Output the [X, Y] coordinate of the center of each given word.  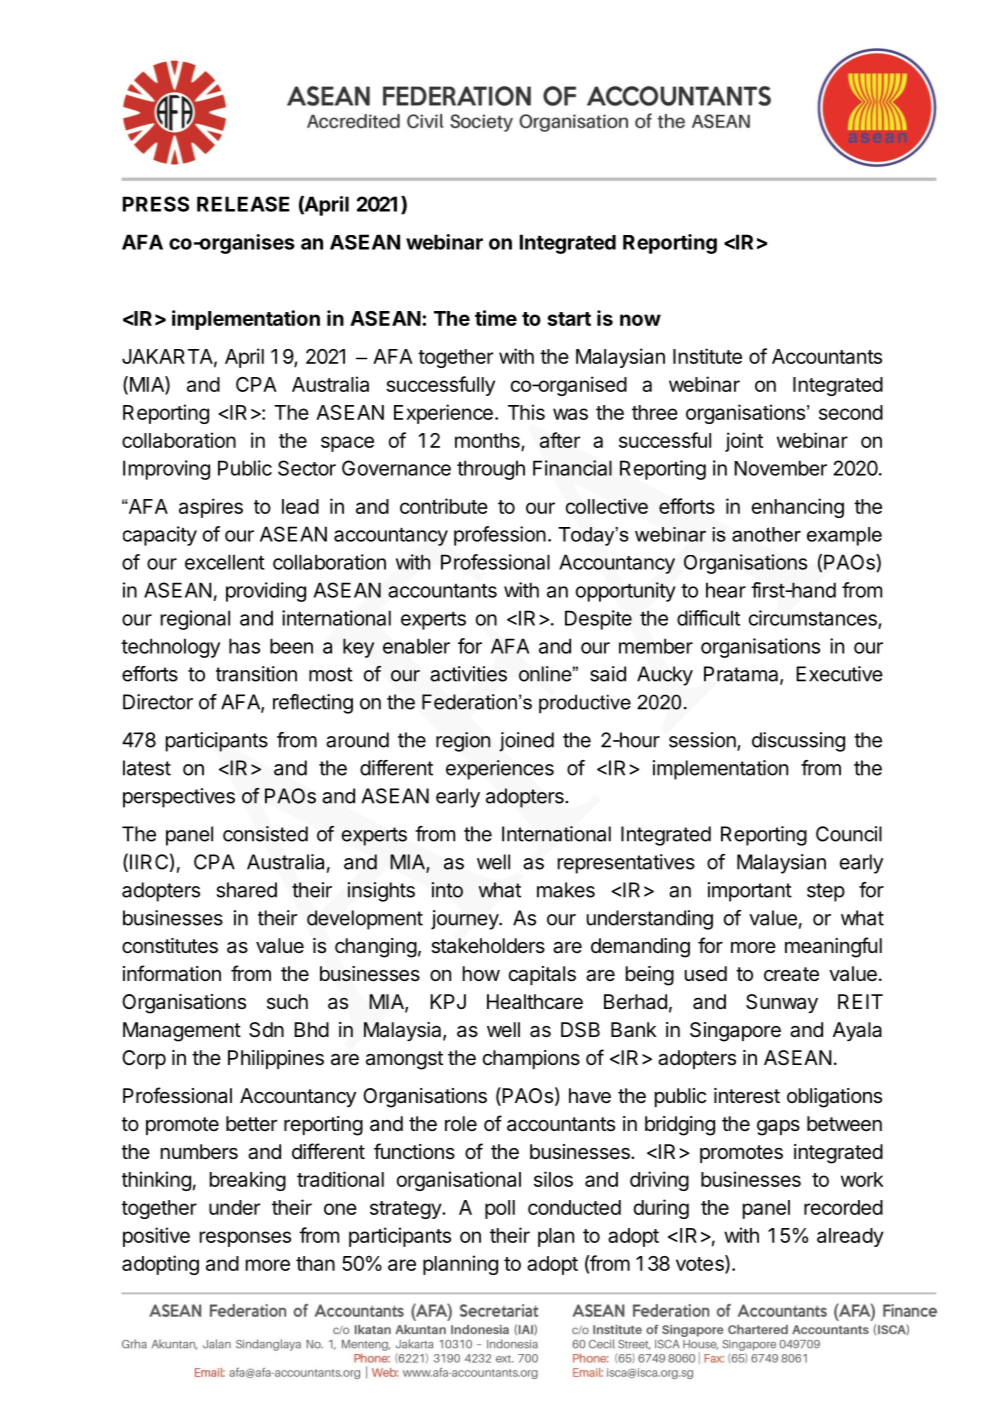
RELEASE [243, 204]
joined [526, 742]
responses [245, 1239]
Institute [707, 356]
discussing [798, 742]
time [496, 318]
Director [158, 702]
